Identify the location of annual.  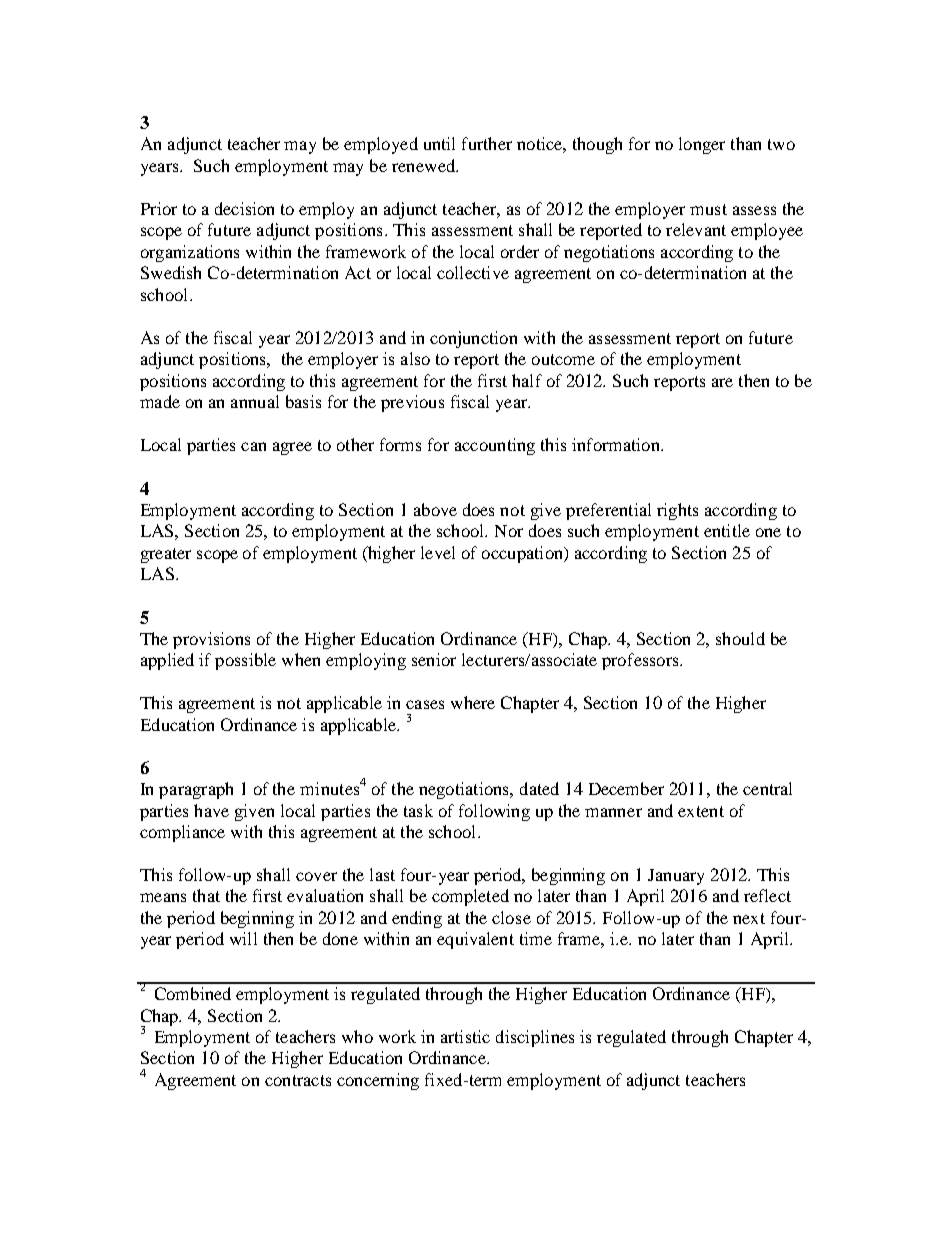
(255, 401).
